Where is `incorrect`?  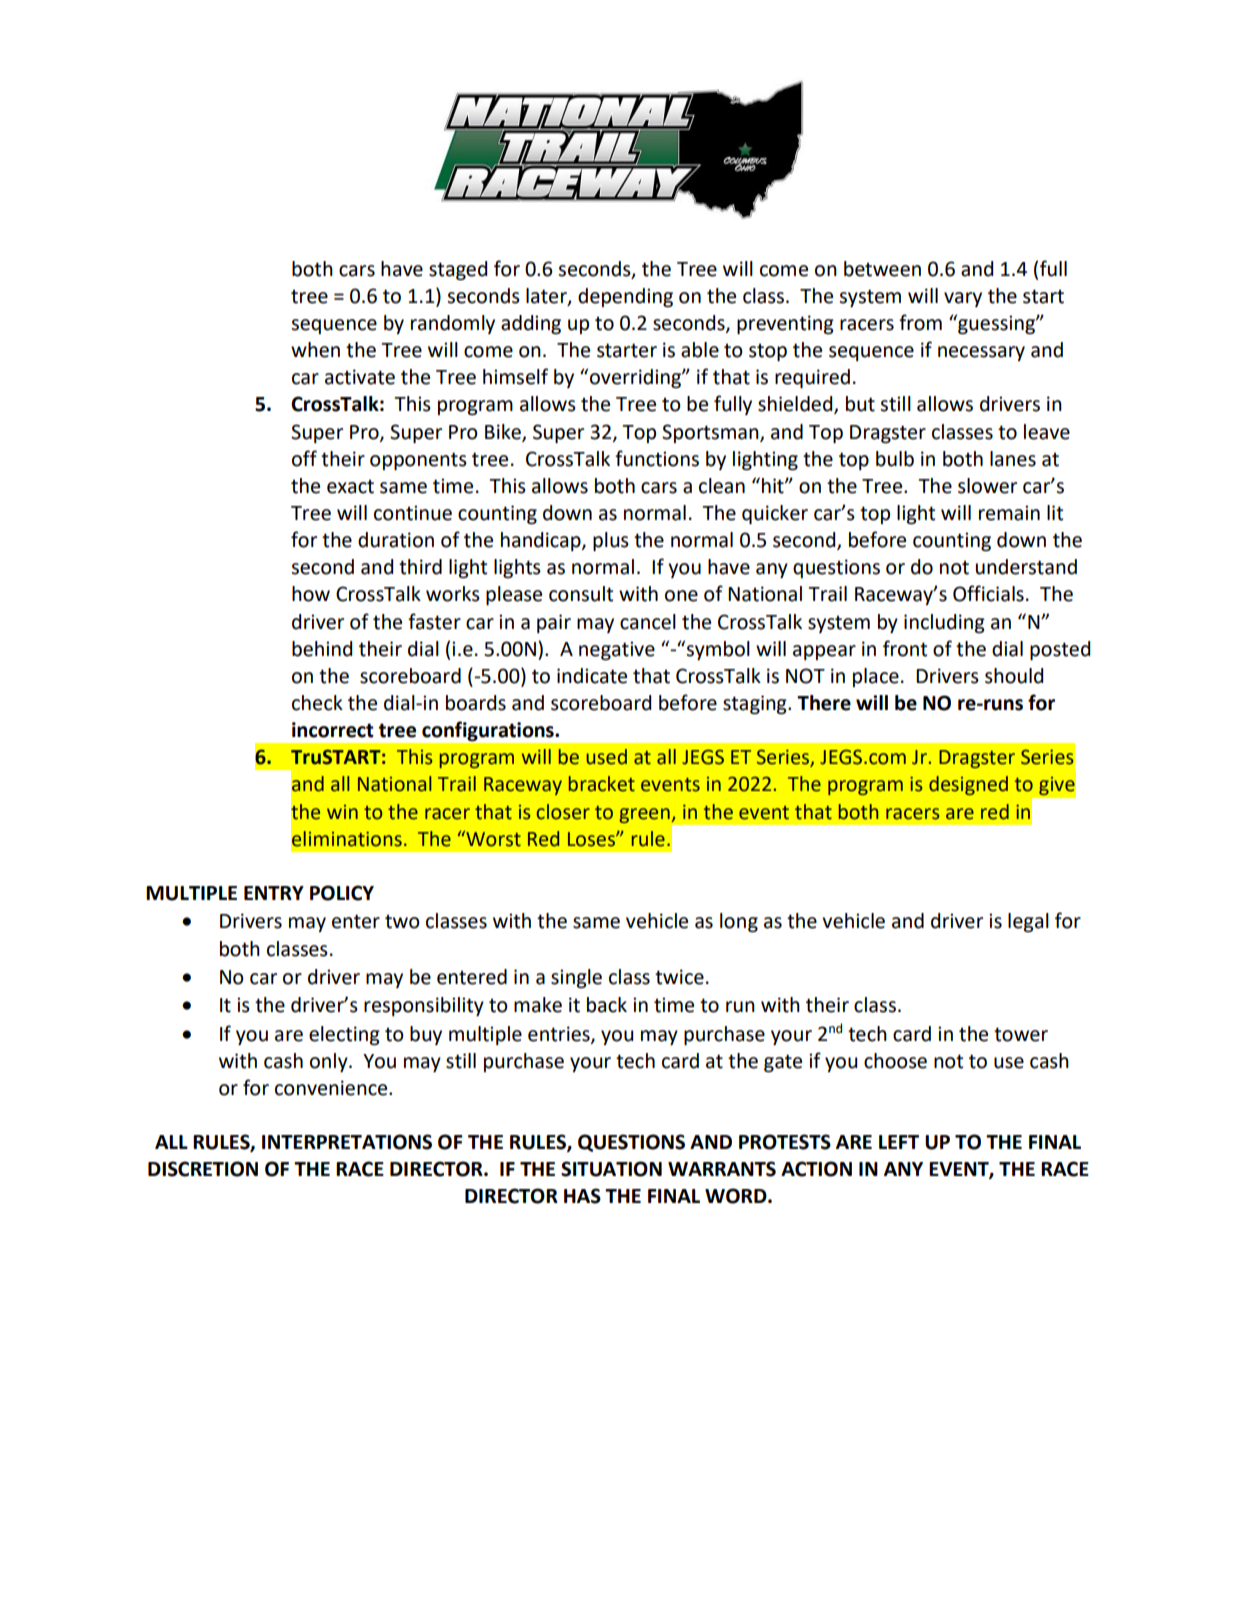
incorrect is located at coordinates (333, 730).
